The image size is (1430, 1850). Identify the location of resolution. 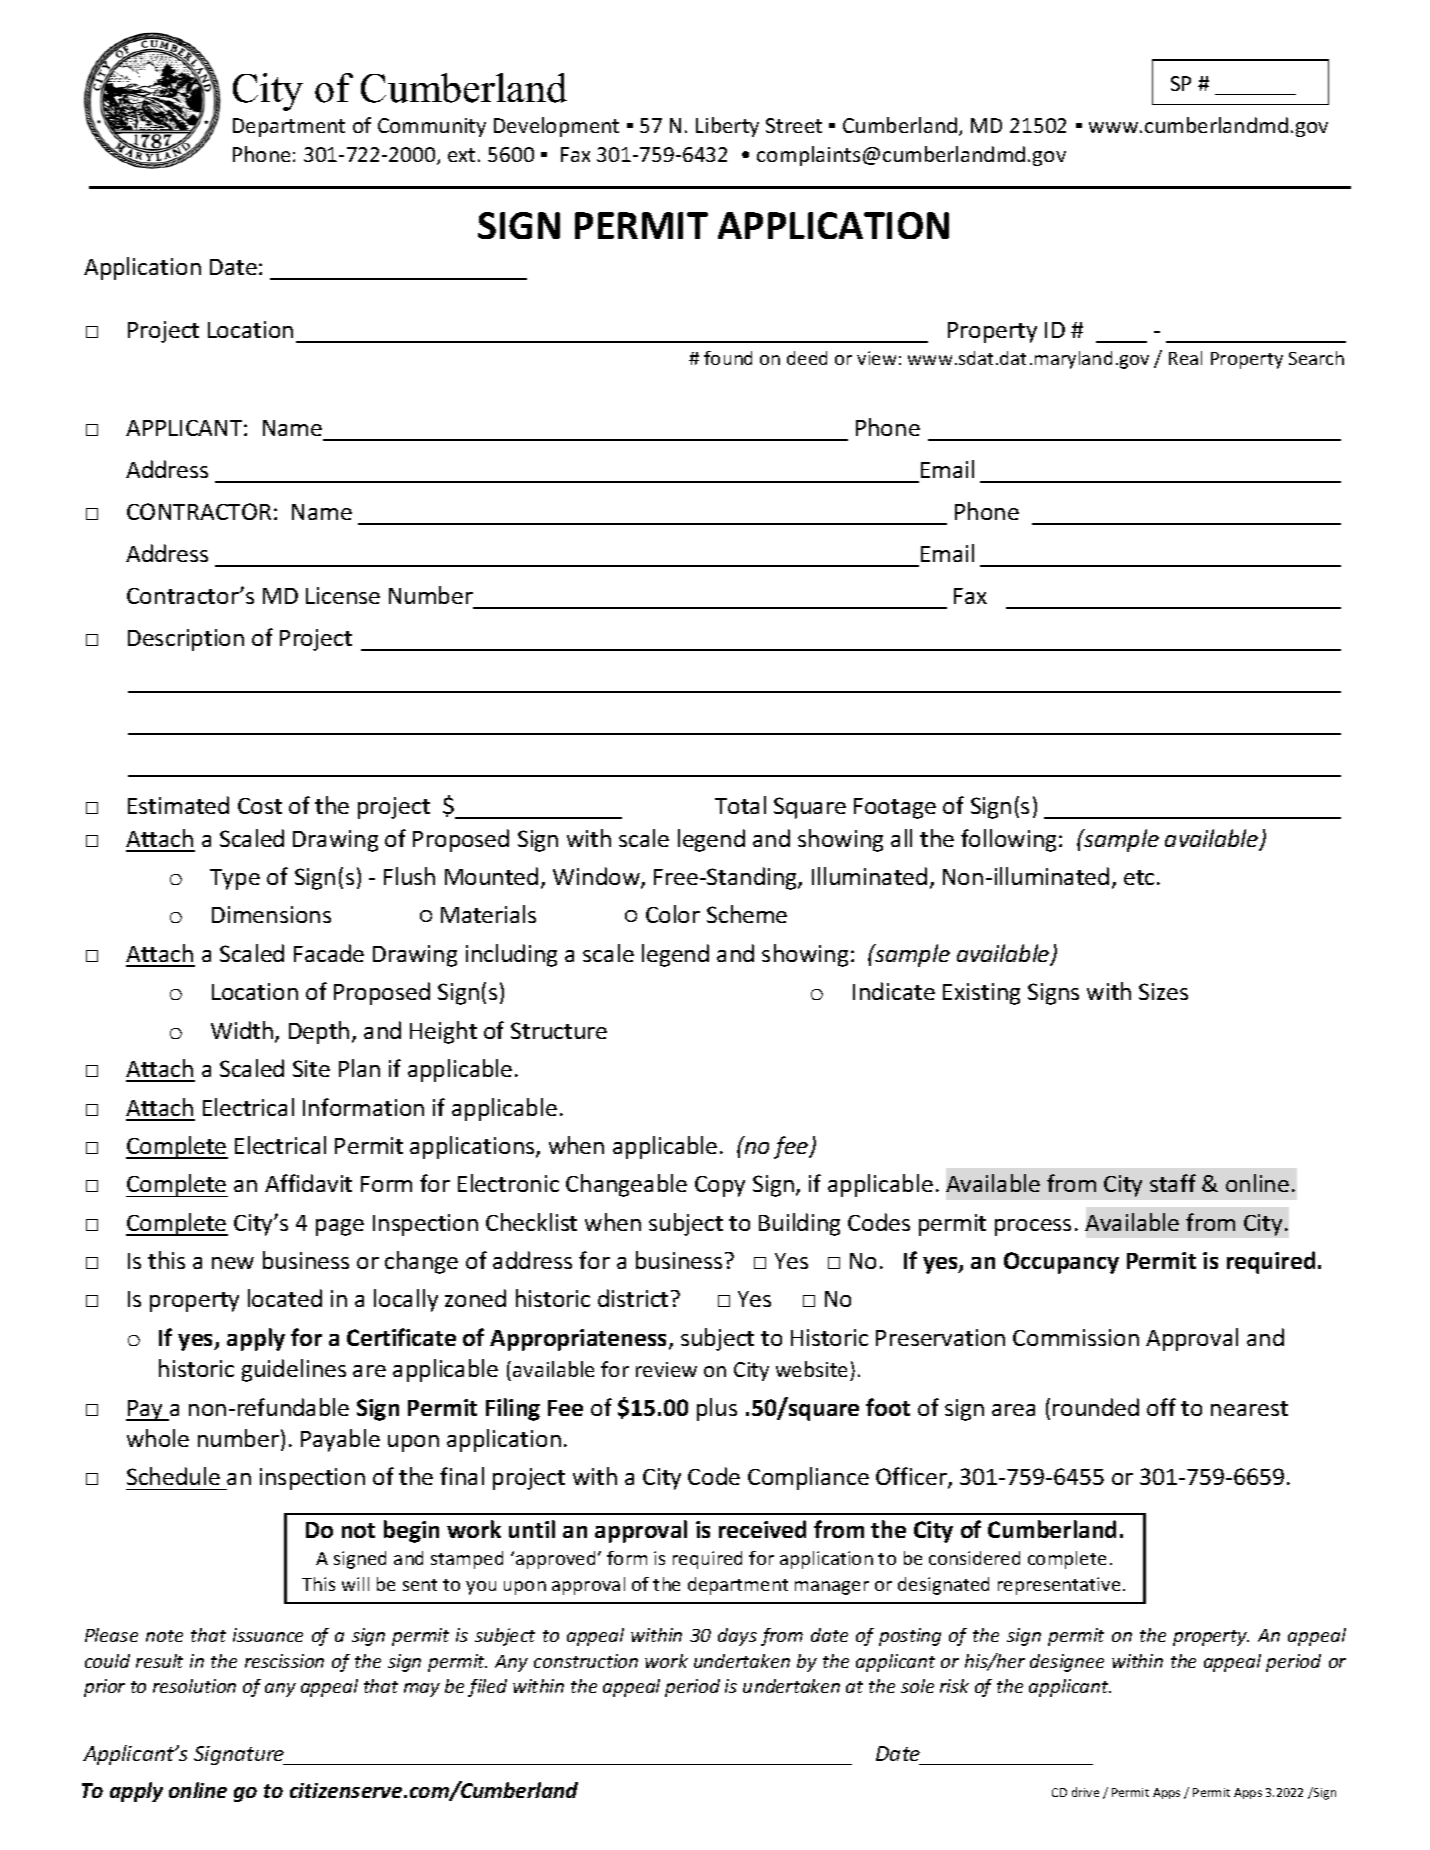
(194, 1686).
